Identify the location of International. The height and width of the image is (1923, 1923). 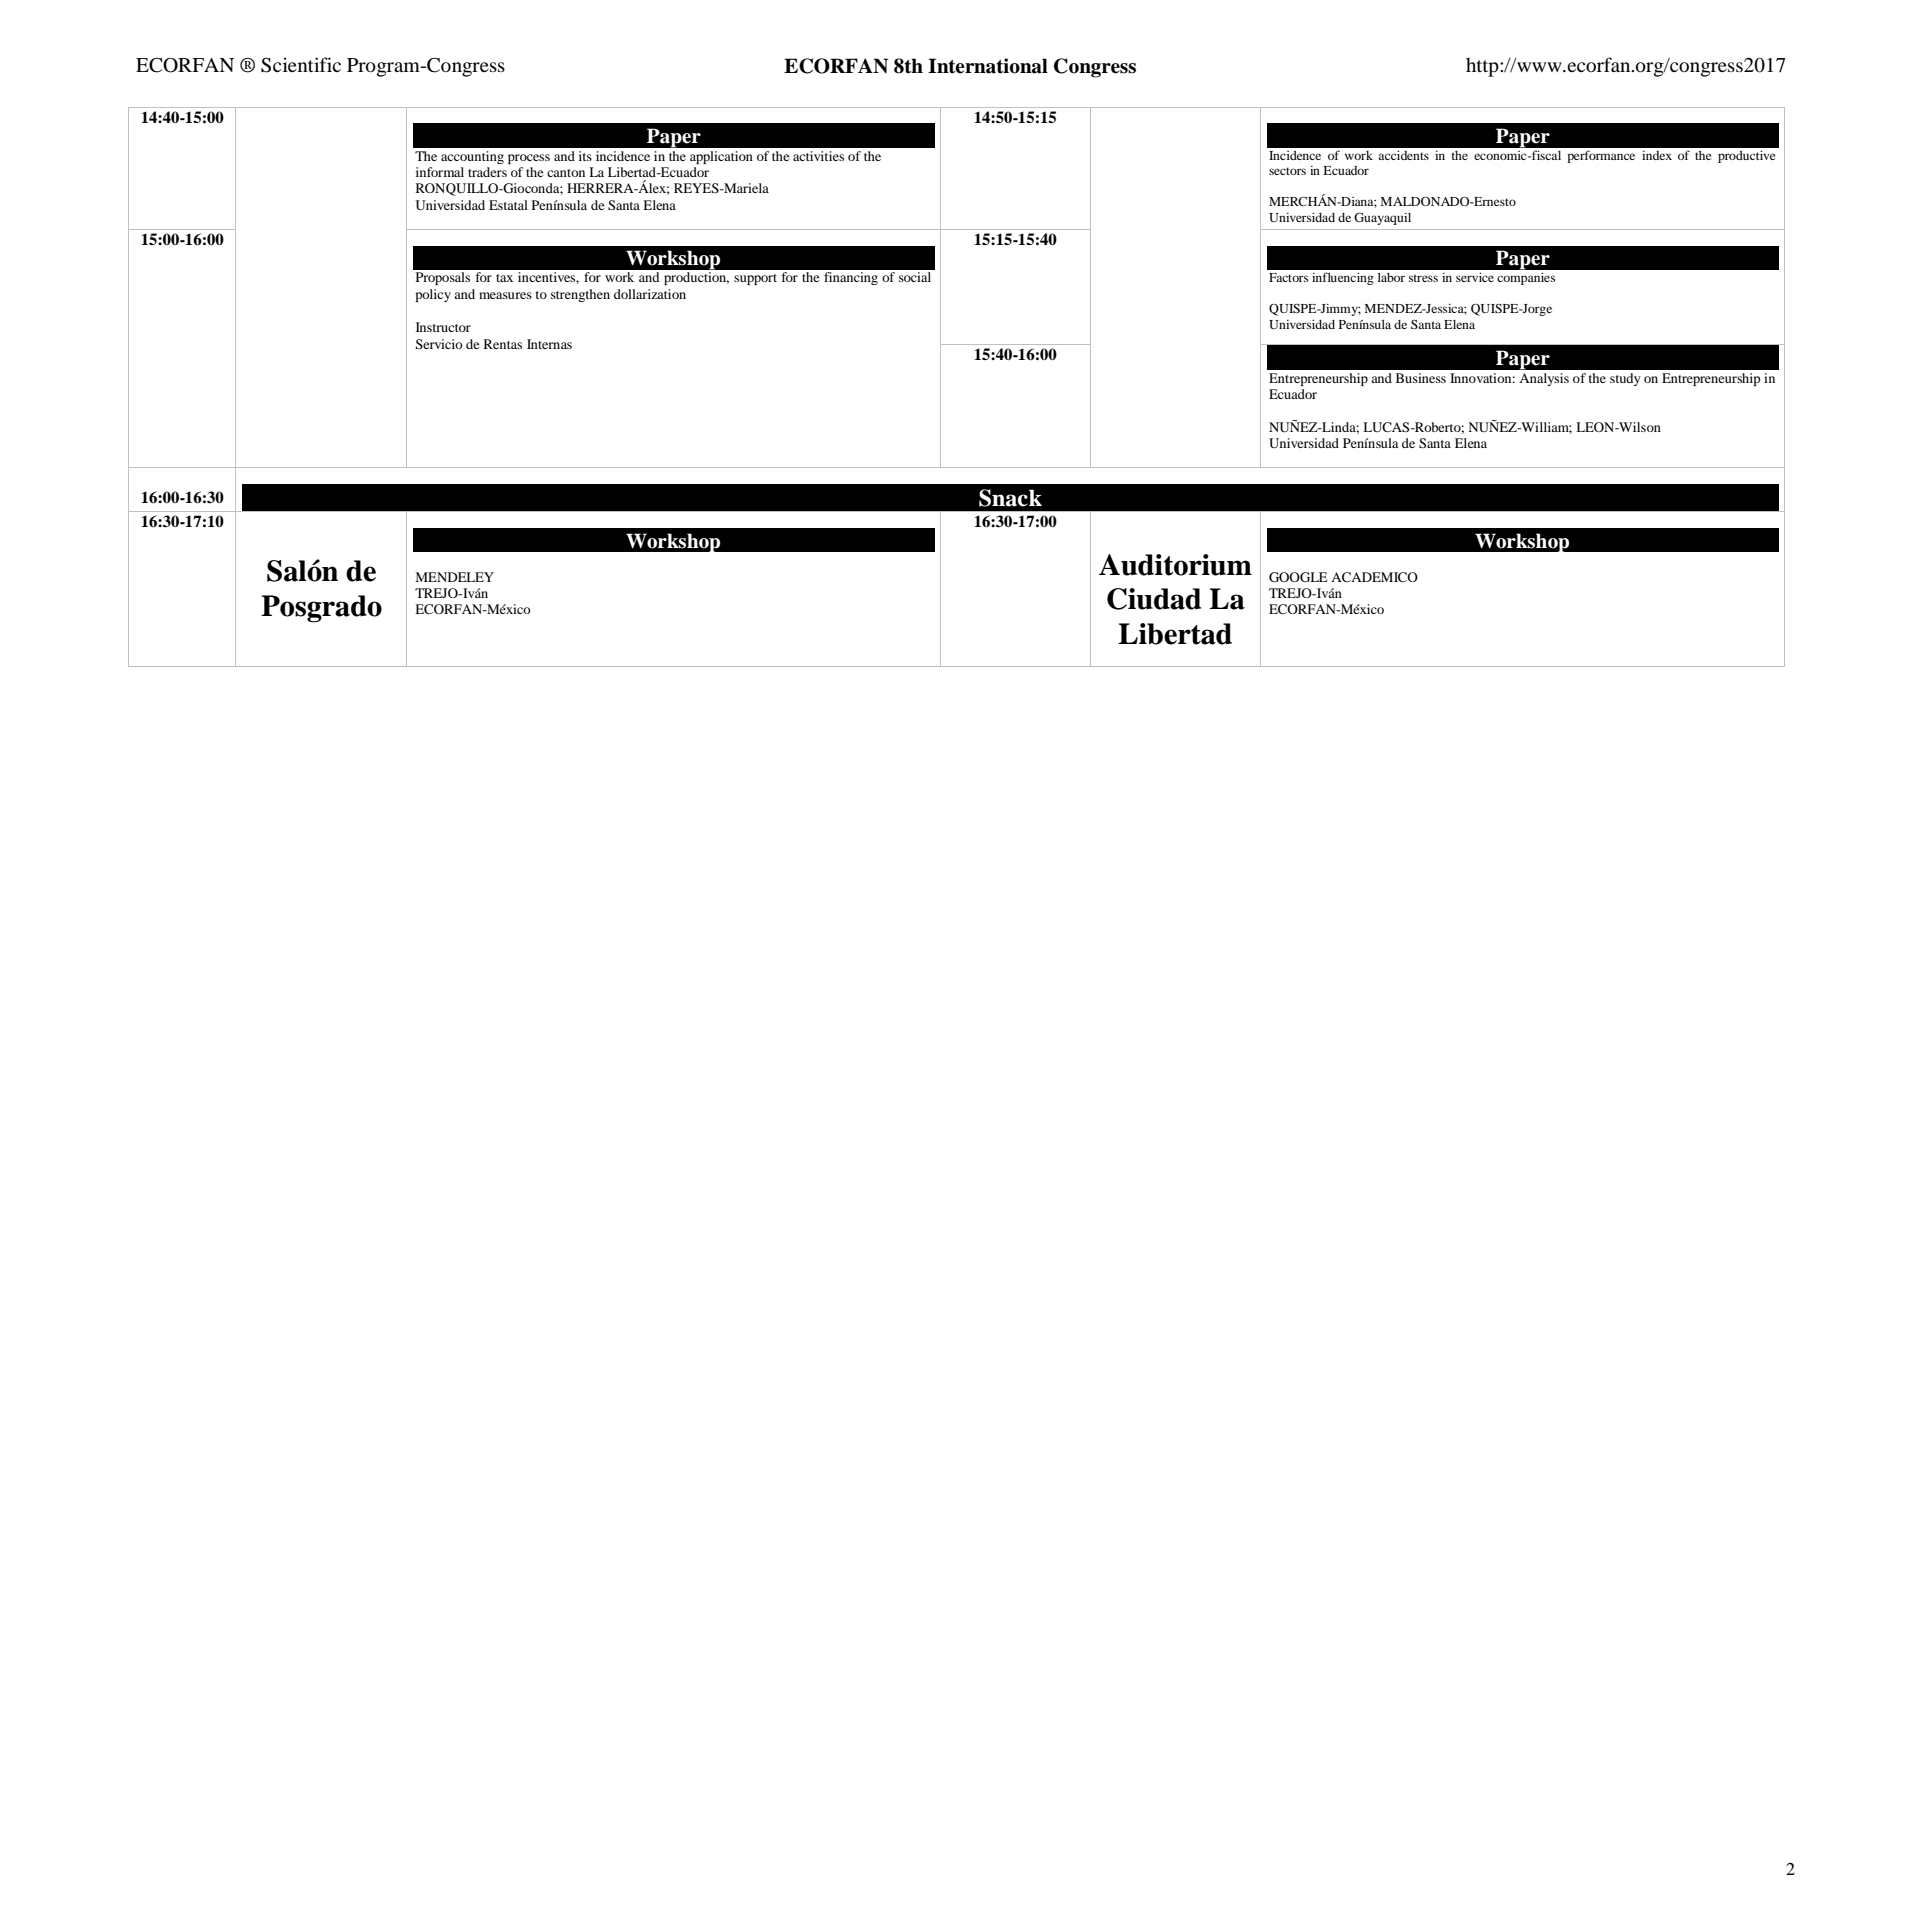
(988, 66).
